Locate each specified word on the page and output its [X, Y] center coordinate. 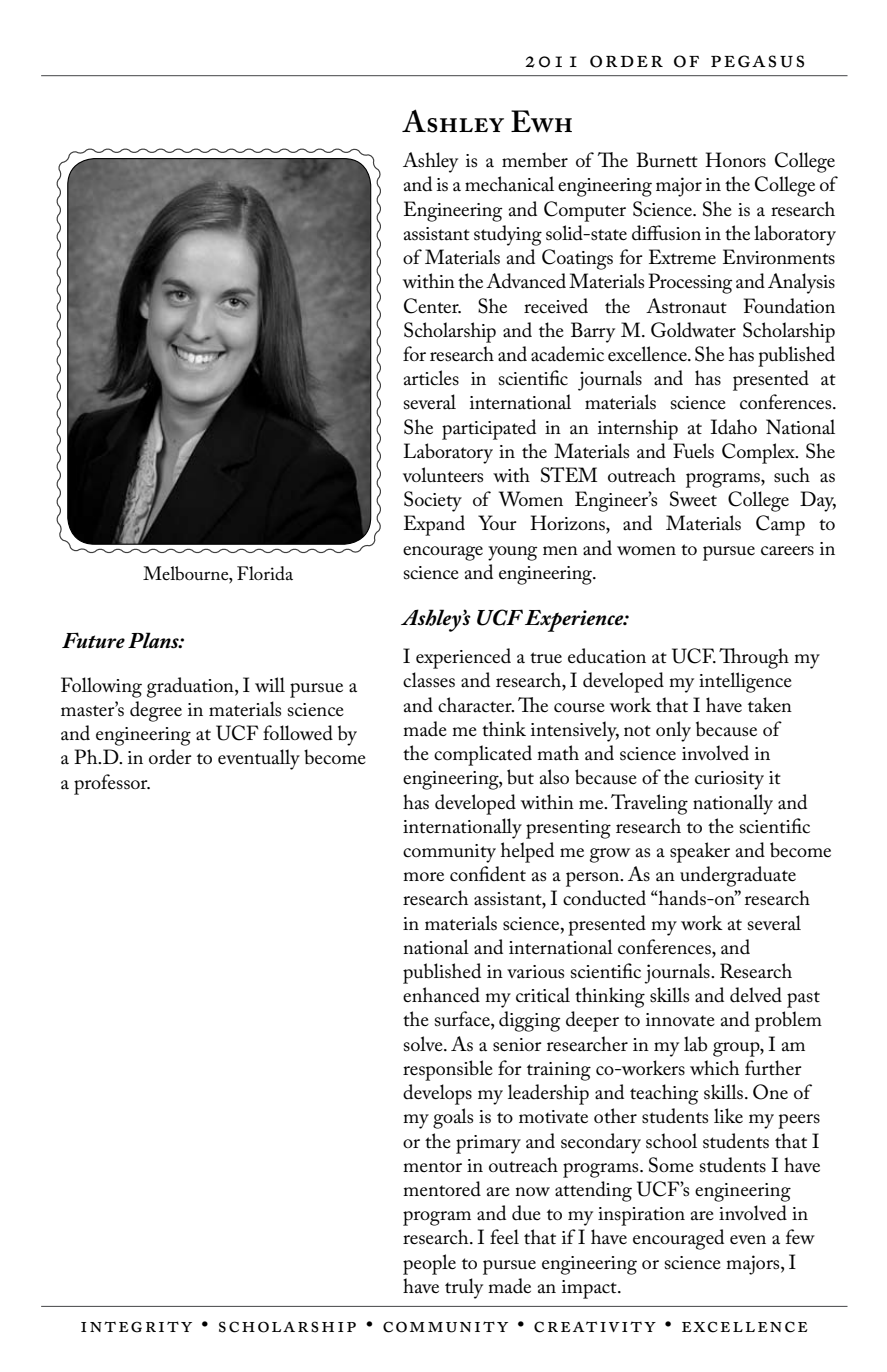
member [535, 160]
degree [156, 711]
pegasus [757, 61]
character [476, 705]
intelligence [745, 682]
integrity [136, 1327]
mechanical [509, 184]
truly [464, 1288]
